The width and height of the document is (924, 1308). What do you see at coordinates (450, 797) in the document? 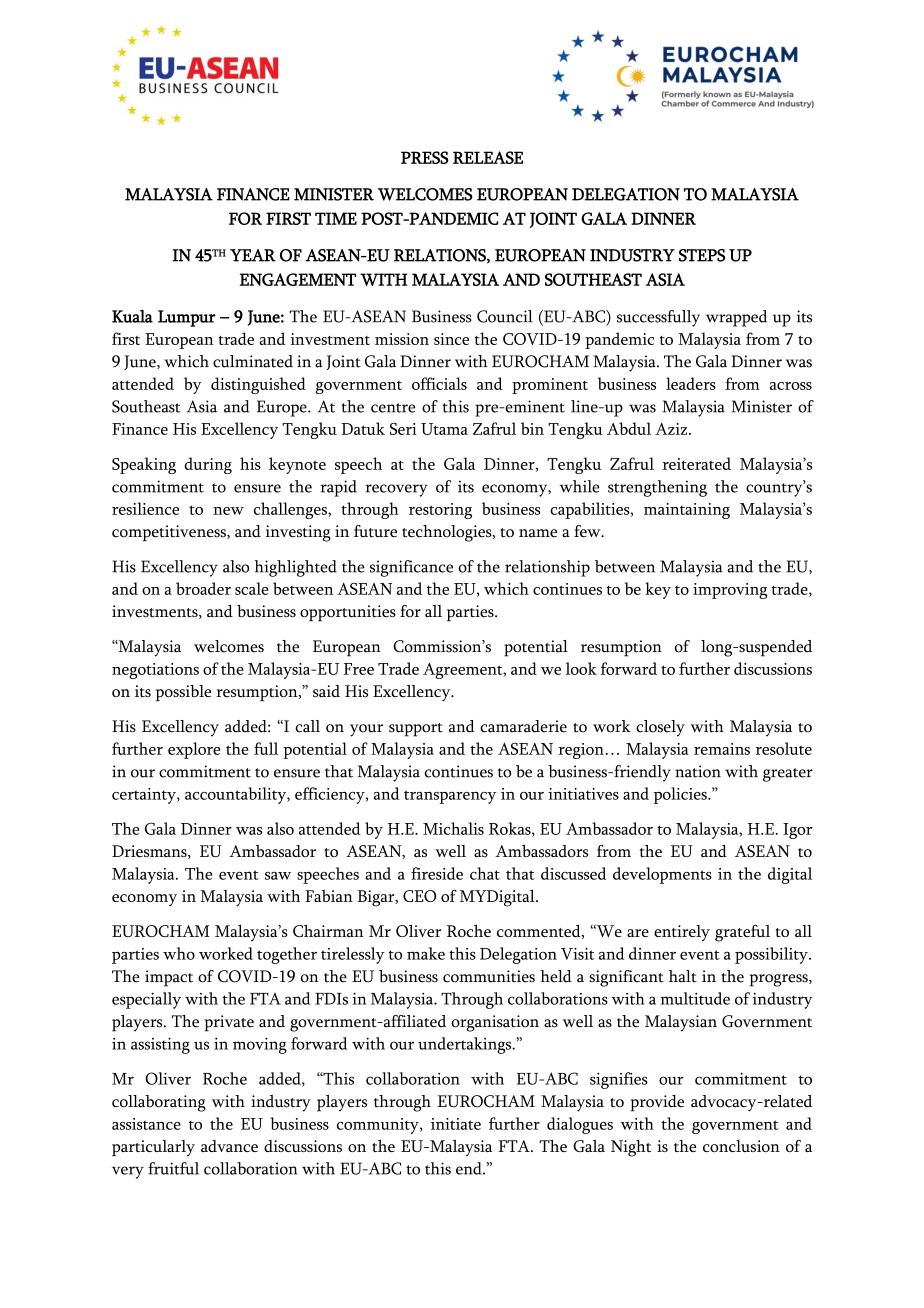
I see `transparency` at bounding box center [450, 797].
